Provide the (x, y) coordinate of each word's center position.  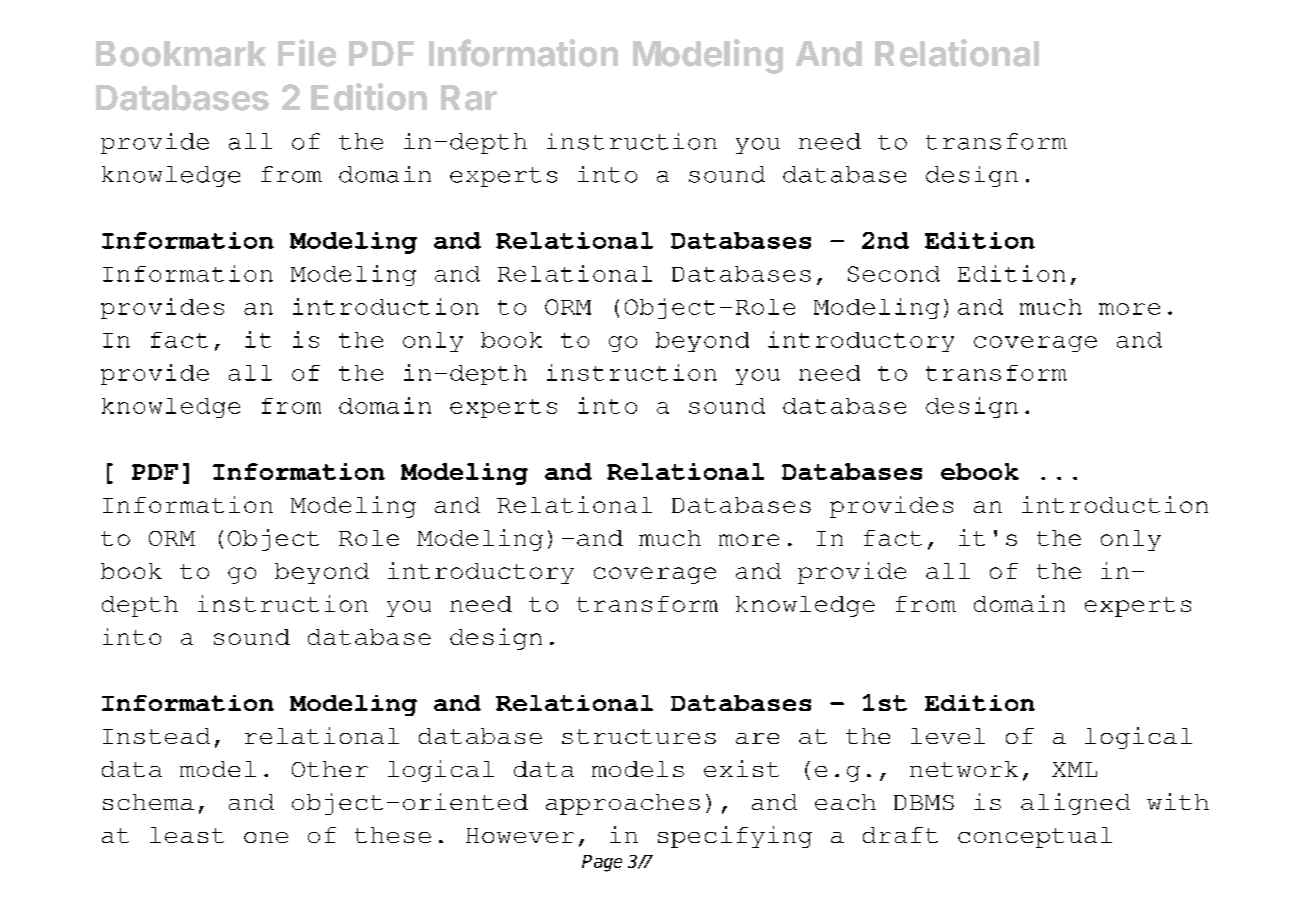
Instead (156, 736)
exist (741, 768)
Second (894, 274)
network (964, 769)
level (948, 736)
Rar (469, 98)
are (757, 738)
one (266, 837)
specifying (735, 837)
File (307, 53)
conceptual (1035, 837)
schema (148, 802)
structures (639, 736)
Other (330, 769)
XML (1074, 769)
